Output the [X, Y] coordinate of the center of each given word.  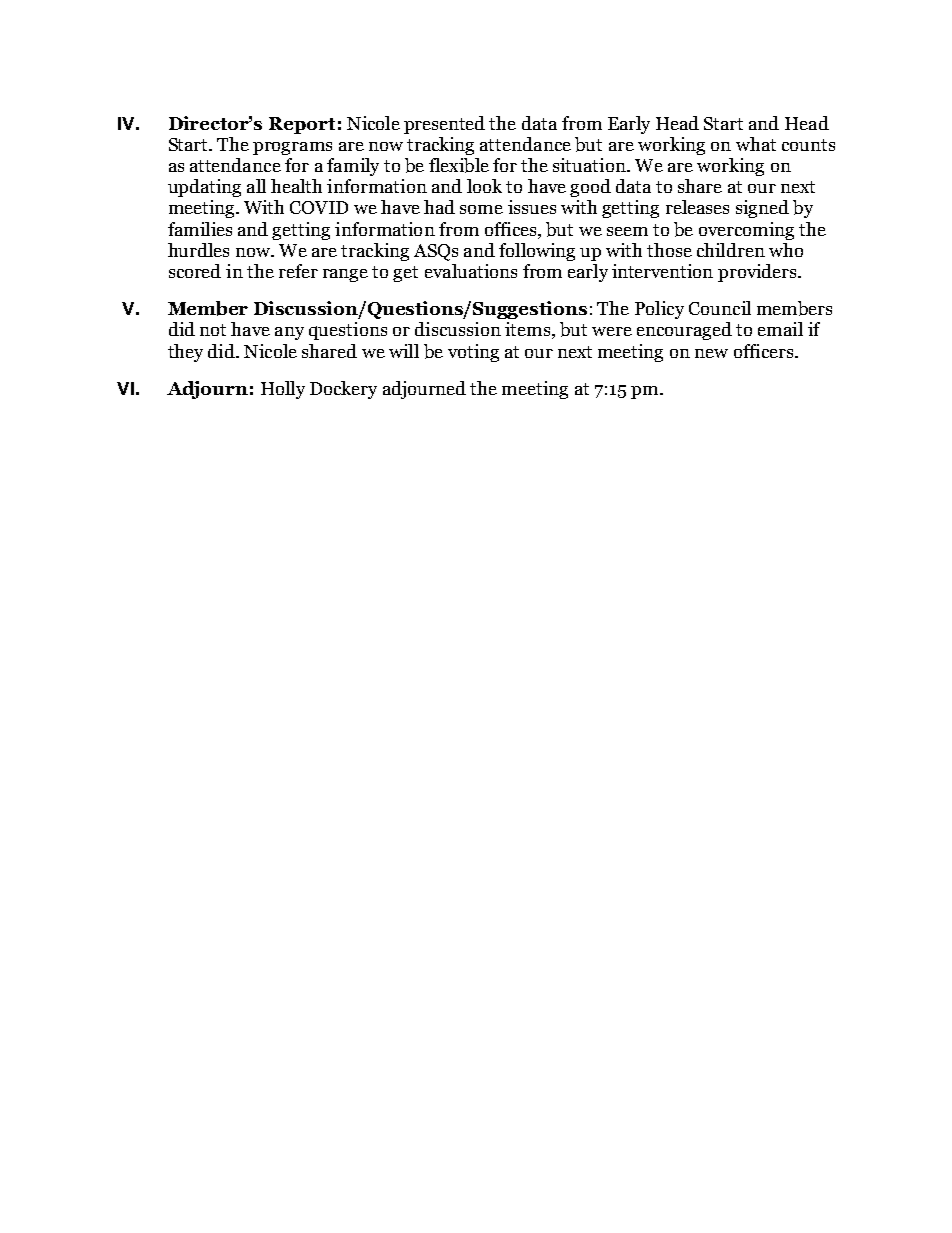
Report [302, 125]
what [756, 144]
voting [473, 353]
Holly [283, 390]
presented [444, 125]
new [711, 353]
